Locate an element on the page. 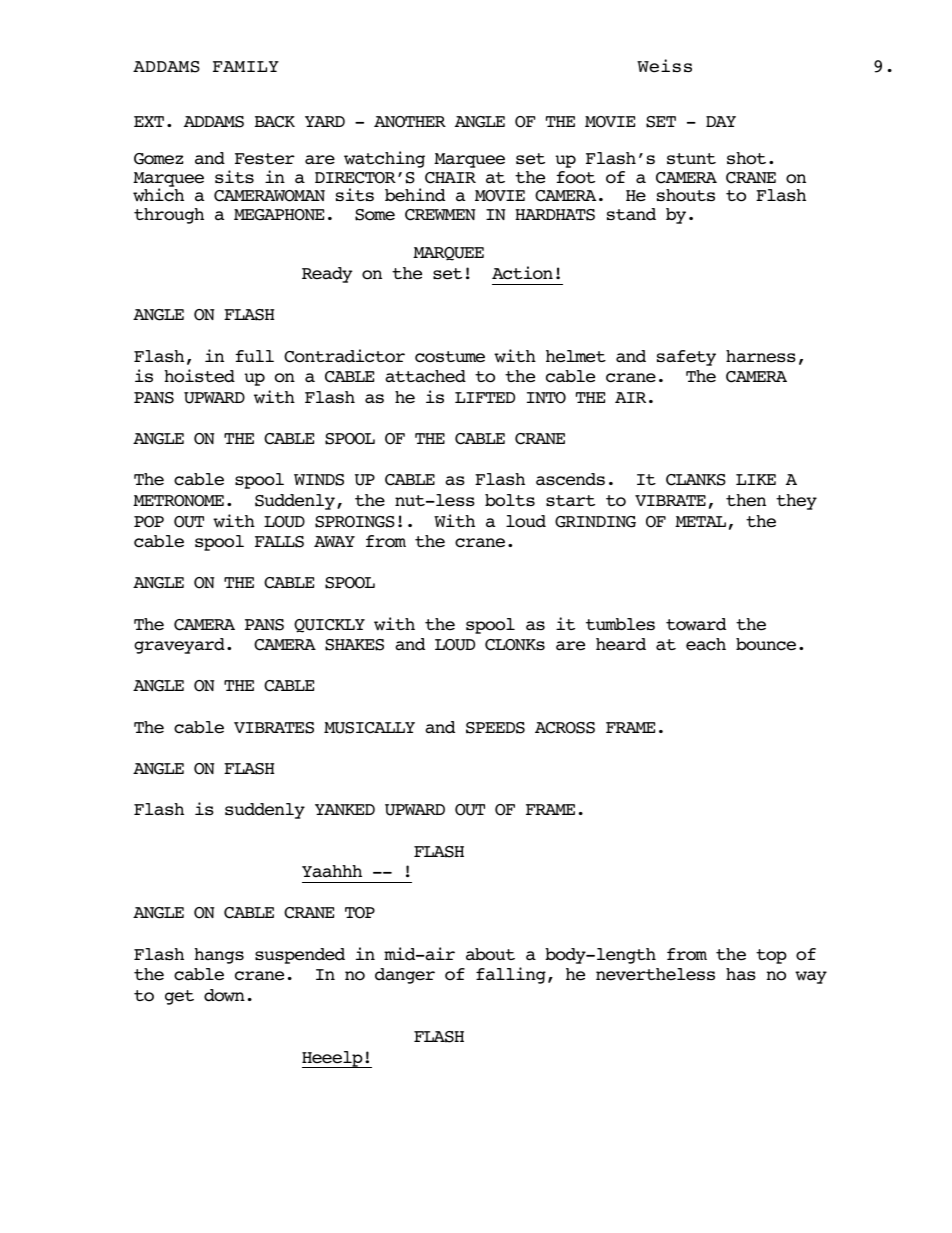  ANOTHER is located at coordinates (410, 122).
